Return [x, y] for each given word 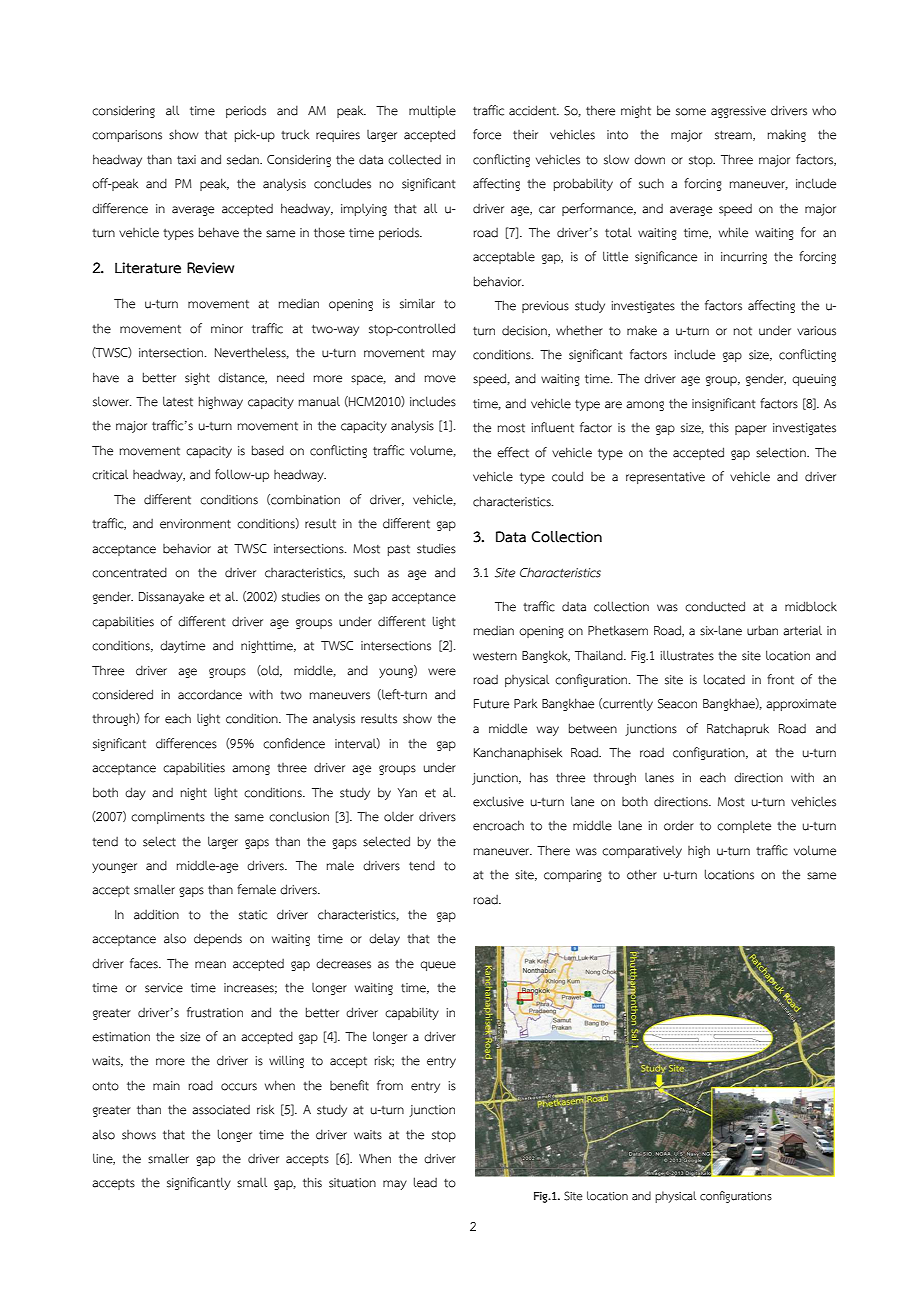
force [487, 134]
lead [425, 1182]
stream [734, 136]
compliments [168, 818]
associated [221, 1110]
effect [513, 452]
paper [751, 430]
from [390, 1085]
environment [195, 524]
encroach [498, 825]
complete [744, 827]
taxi [186, 160]
